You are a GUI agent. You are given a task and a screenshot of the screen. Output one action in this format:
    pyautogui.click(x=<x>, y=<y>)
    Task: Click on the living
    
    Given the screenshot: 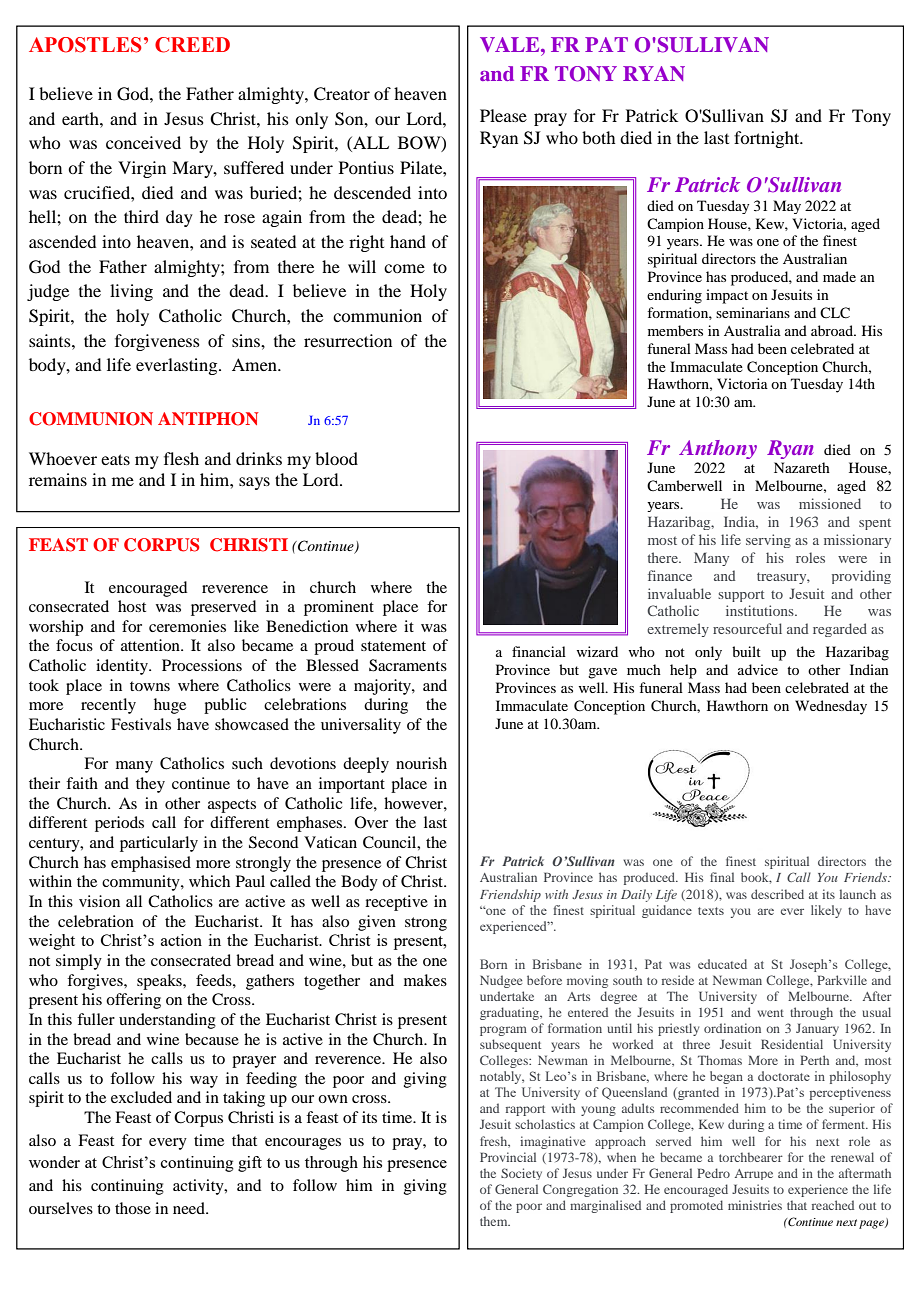 What is the action you would take?
    pyautogui.click(x=131, y=292)
